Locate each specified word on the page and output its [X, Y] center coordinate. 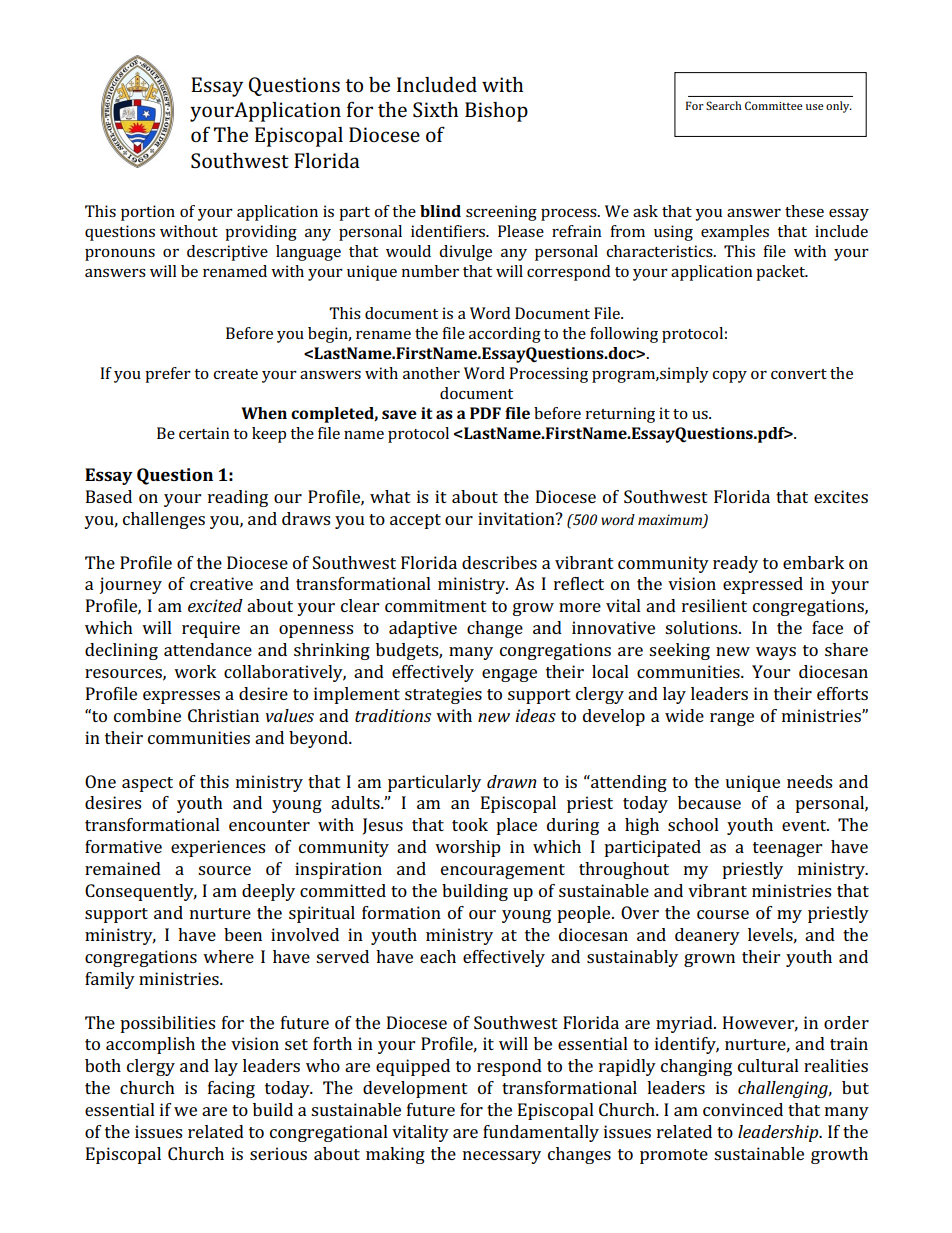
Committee [774, 105]
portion [148, 213]
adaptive [423, 629]
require [211, 629]
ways [776, 653]
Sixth [435, 109]
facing [231, 1089]
